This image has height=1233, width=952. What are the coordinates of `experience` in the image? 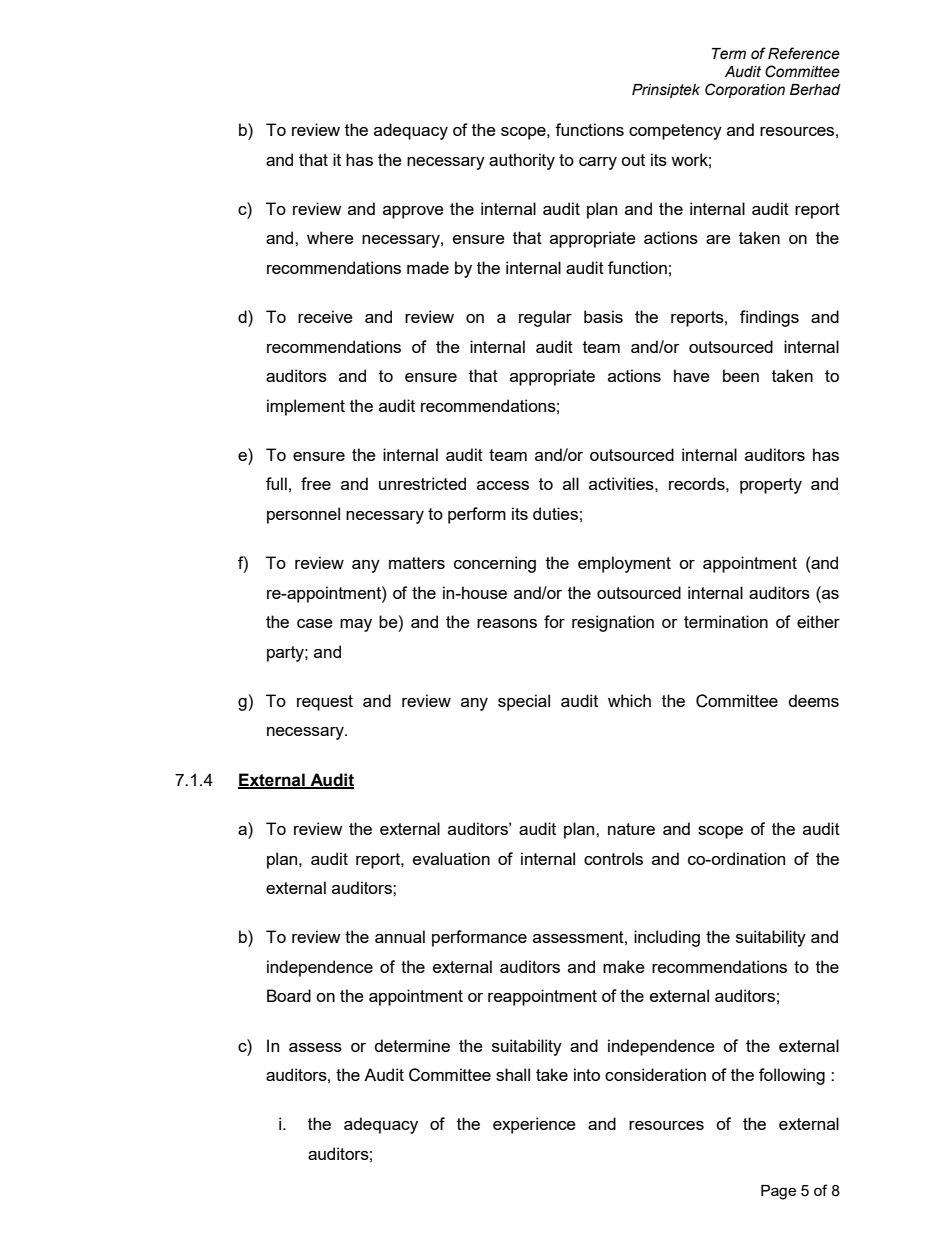 It's located at (534, 1125).
